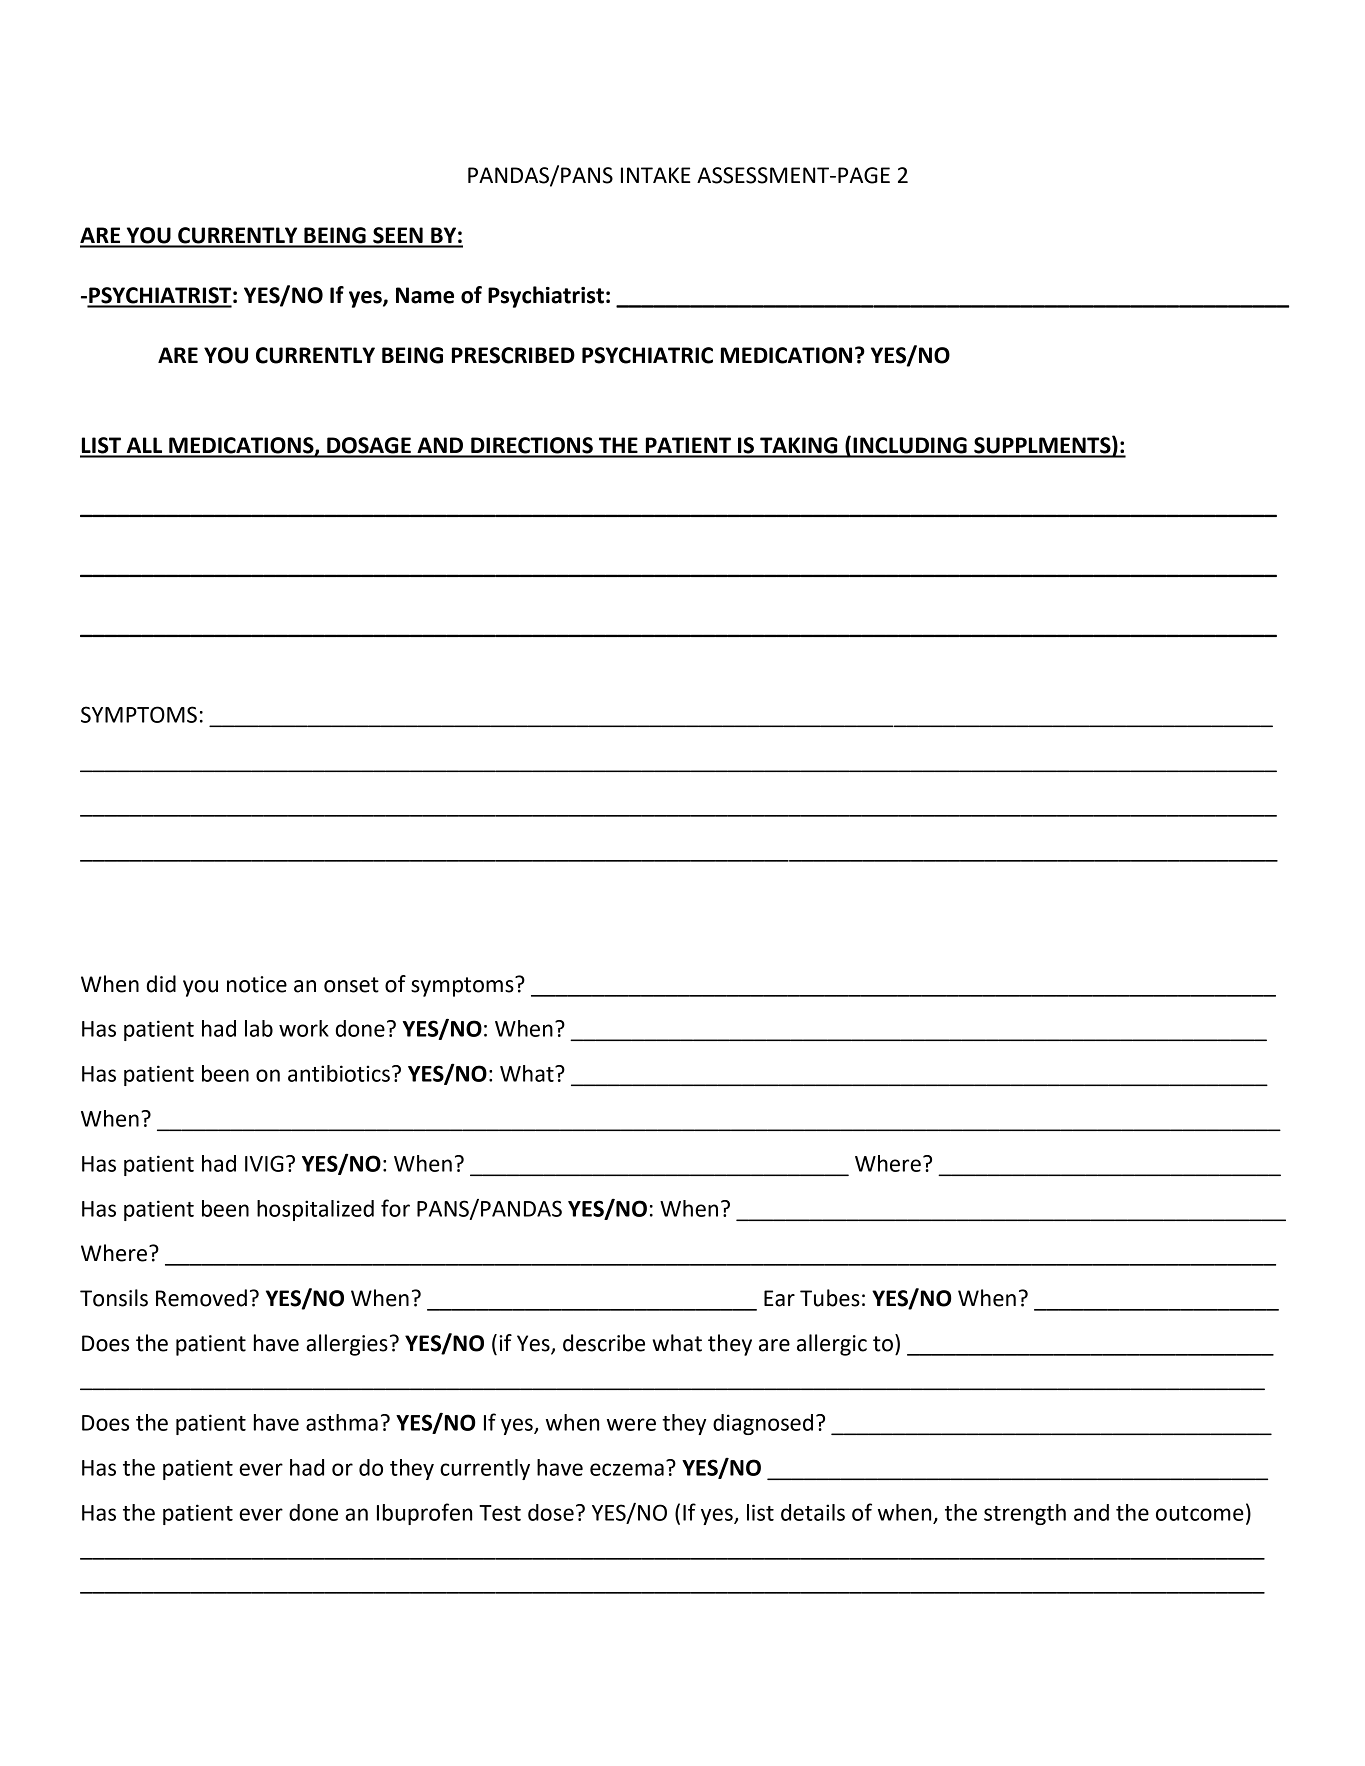 The width and height of the screenshot is (1365, 1766). I want to click on strength, so click(1025, 1514).
